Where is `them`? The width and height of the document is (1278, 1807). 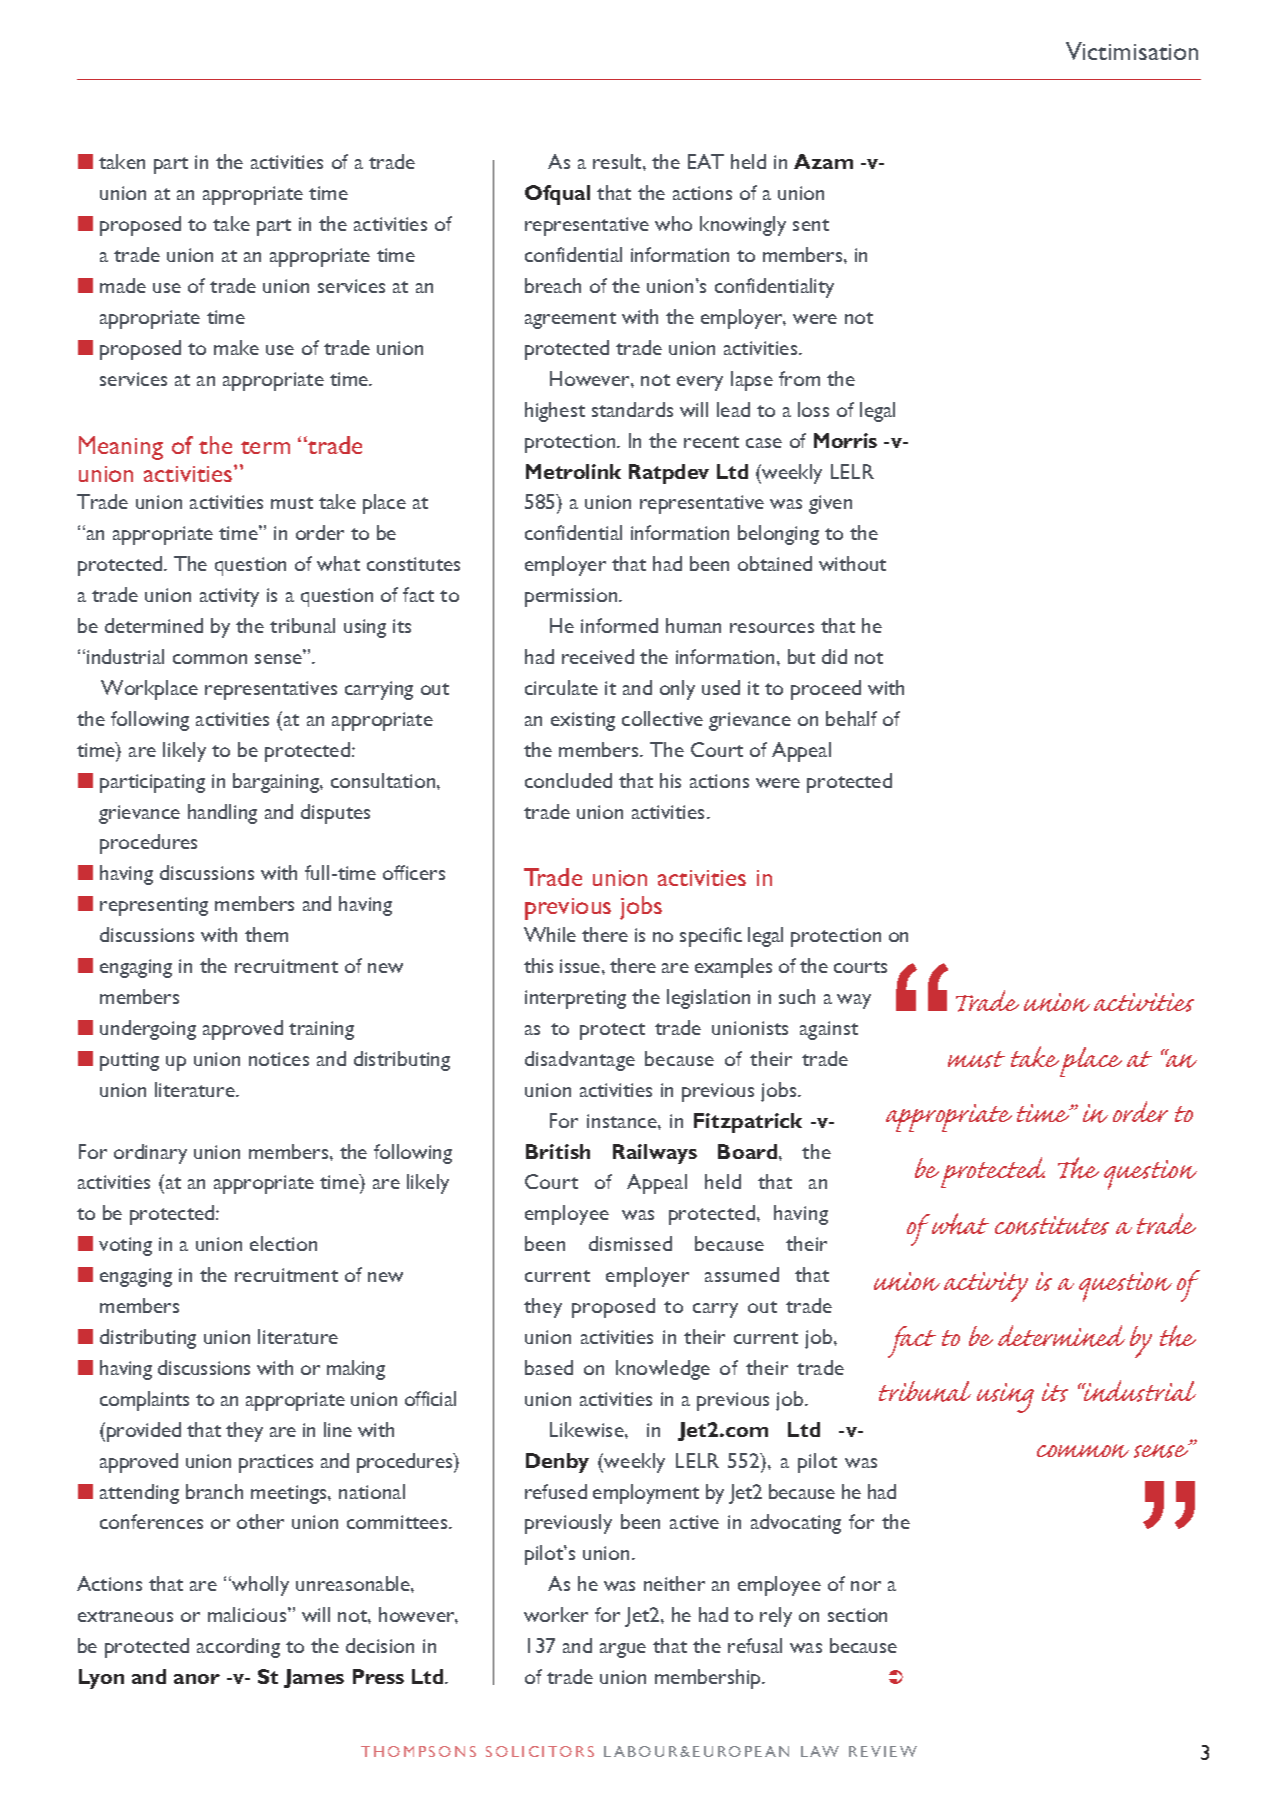 them is located at coordinates (266, 934).
